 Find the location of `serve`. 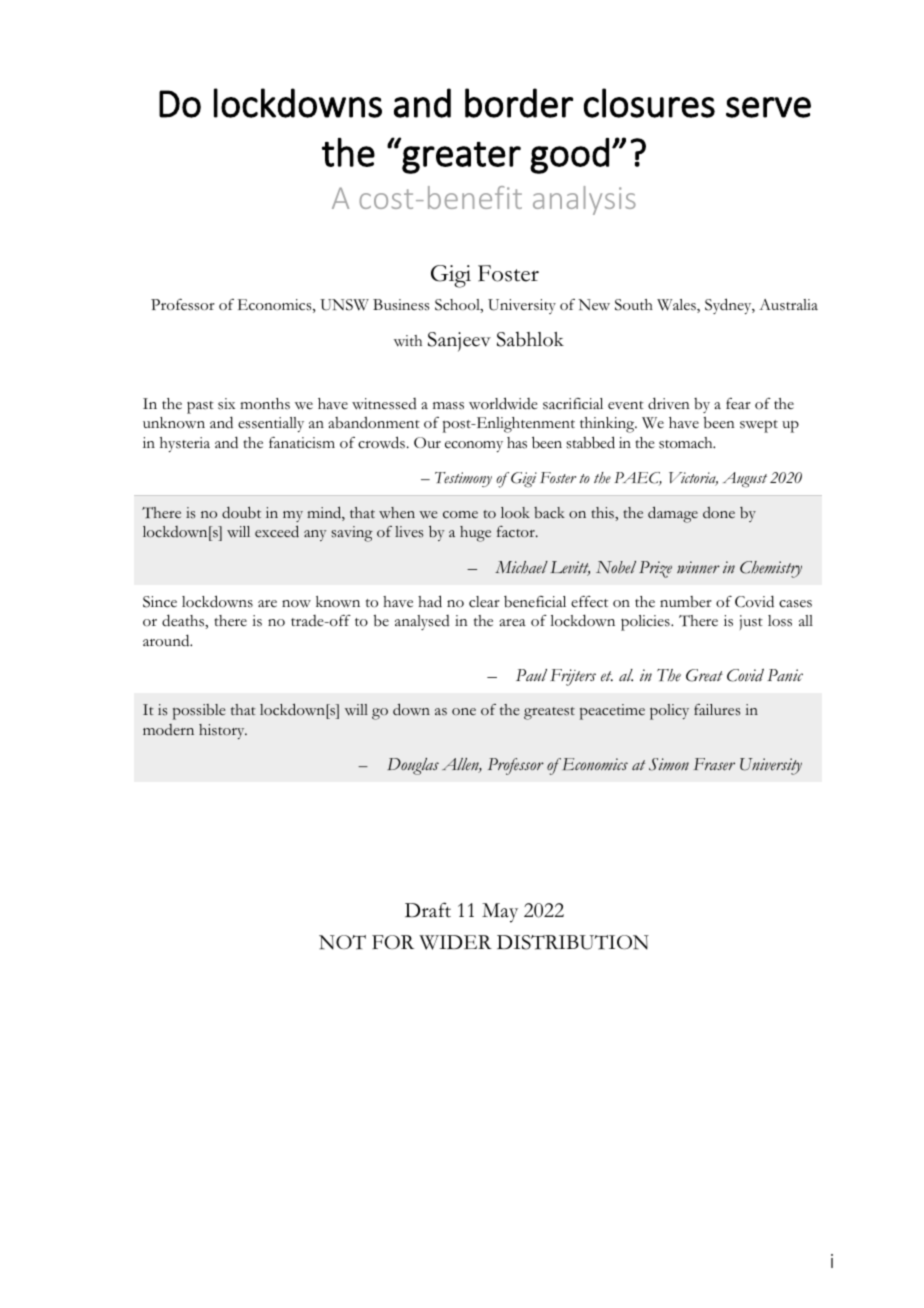

serve is located at coordinates (768, 107).
